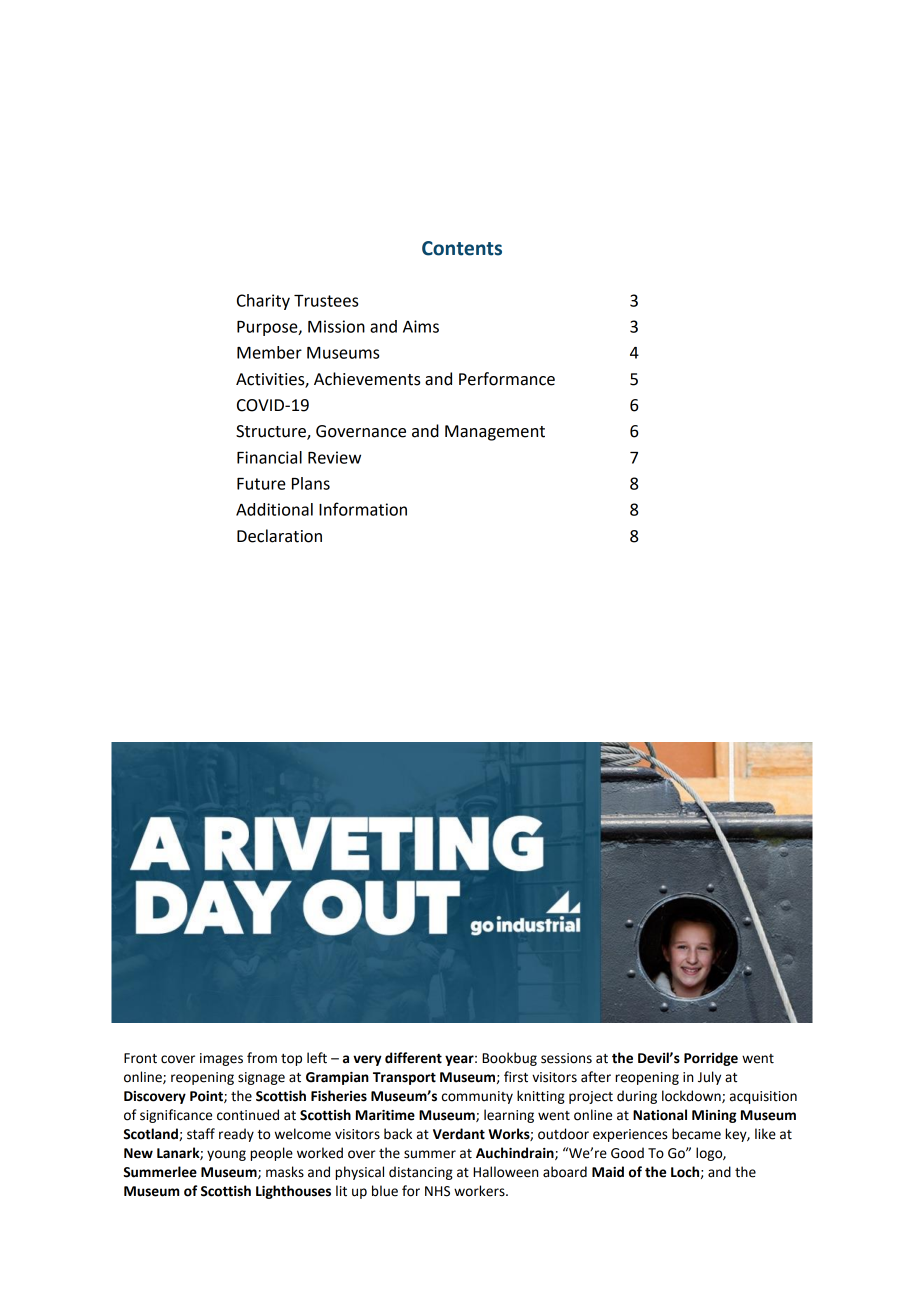 This screenshot has height=1308, width=924. I want to click on distancing, so click(421, 1173).
